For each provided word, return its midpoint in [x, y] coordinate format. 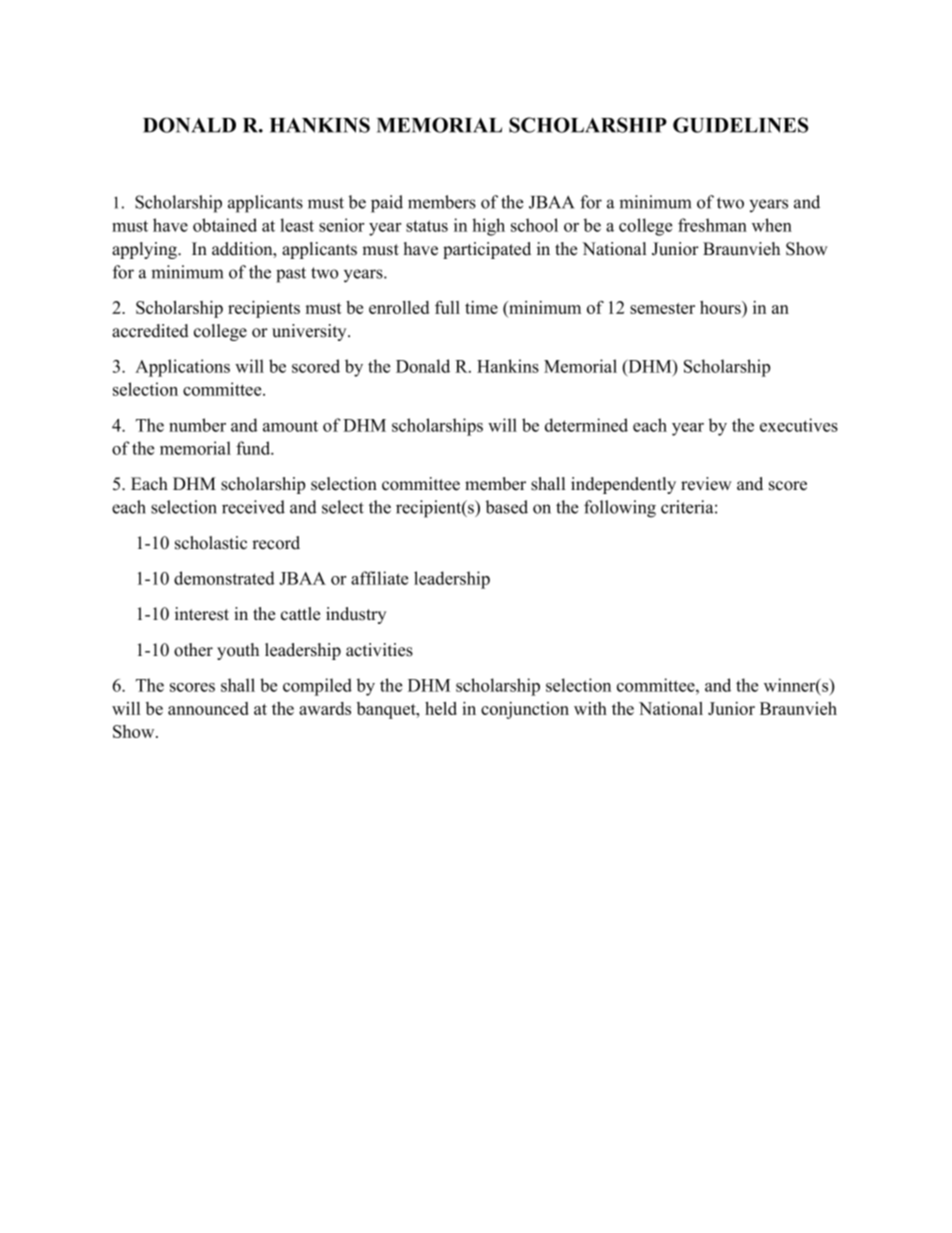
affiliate [379, 578]
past [291, 275]
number [197, 425]
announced [208, 708]
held [441, 708]
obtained [225, 225]
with [590, 708]
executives [799, 425]
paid [387, 204]
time [481, 307]
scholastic [211, 543]
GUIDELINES [740, 125]
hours [721, 309]
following [620, 509]
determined [586, 425]
